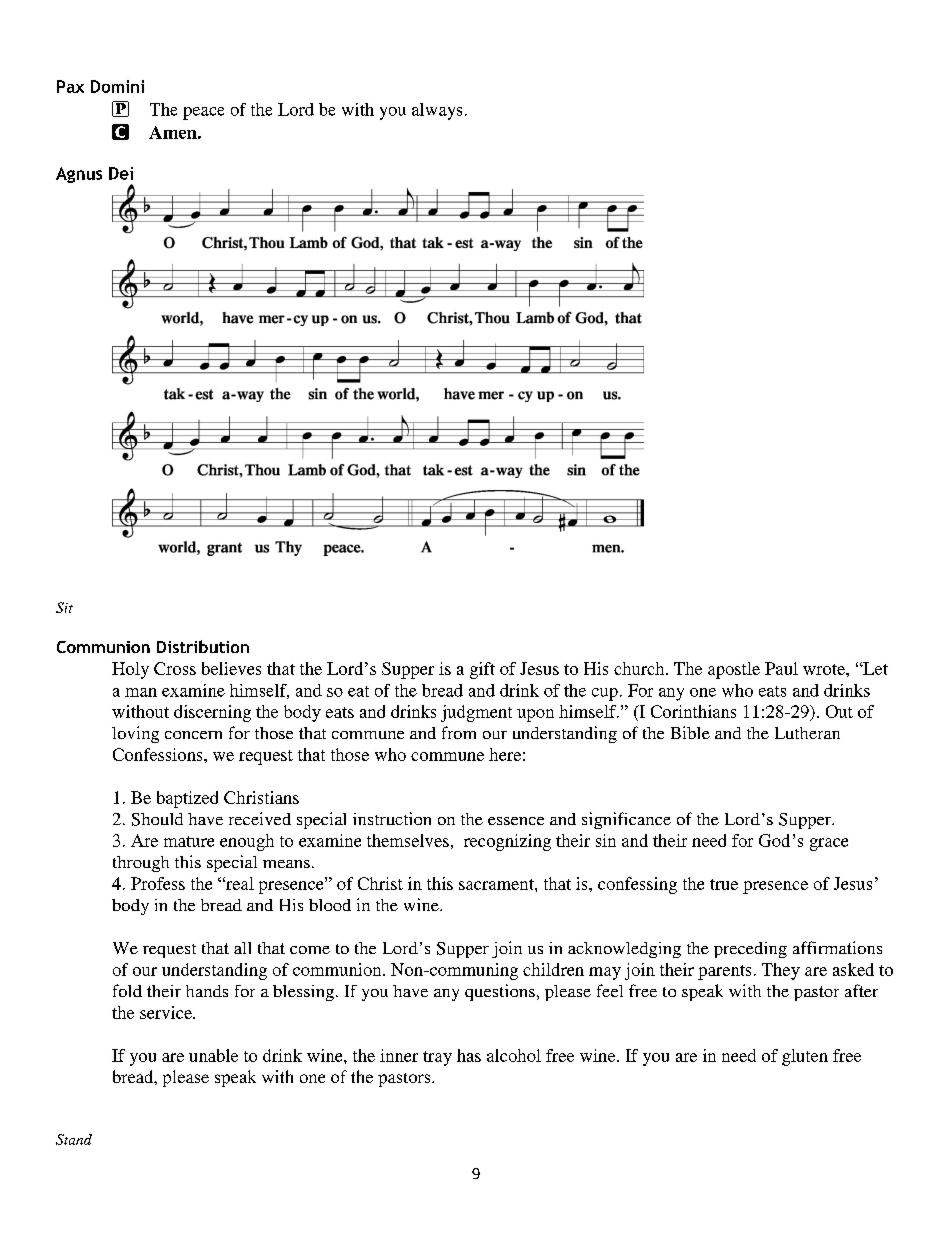 This screenshot has height=1233, width=952. I want to click on loving, so click(135, 734).
